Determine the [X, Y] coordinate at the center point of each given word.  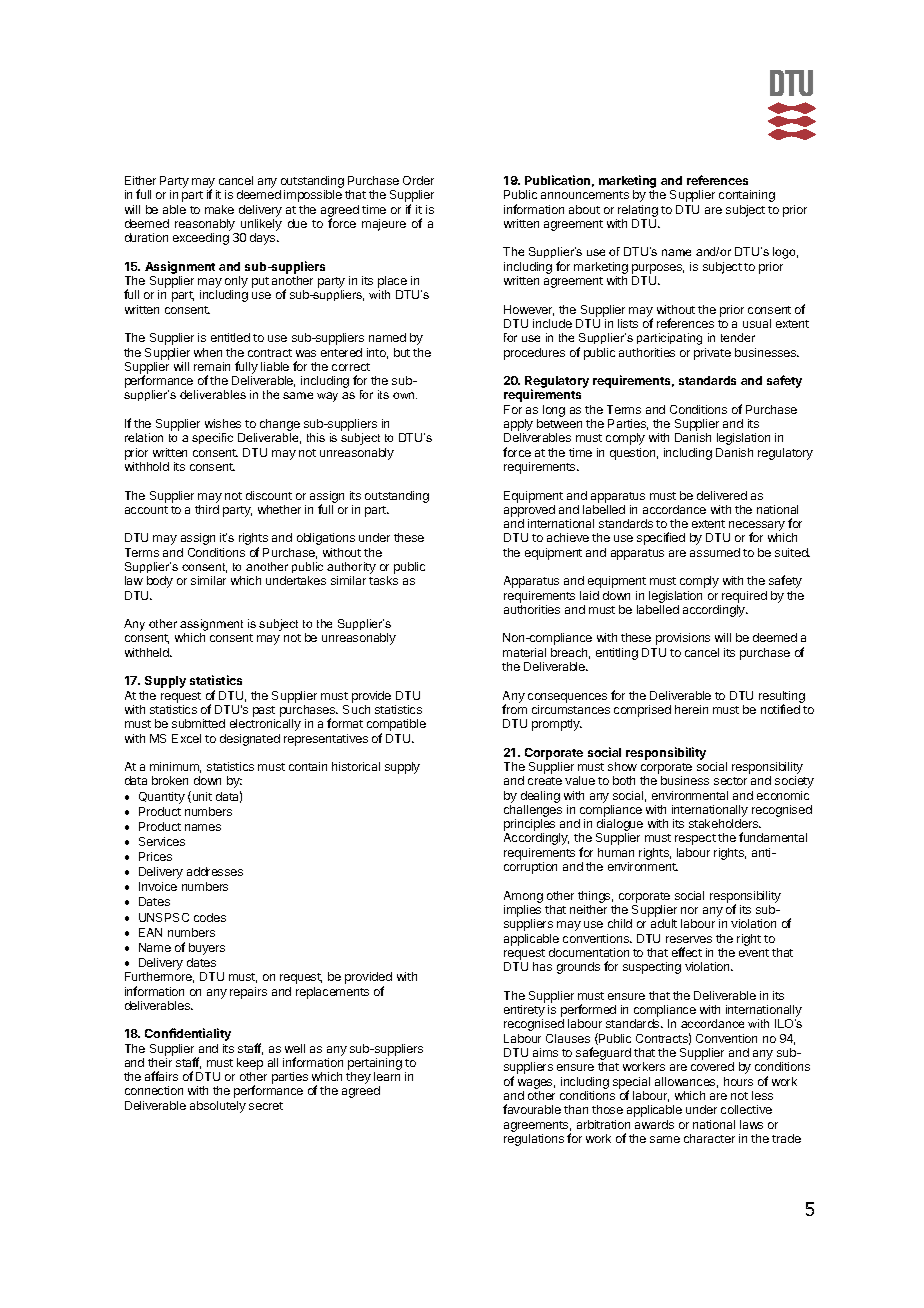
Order [418, 180]
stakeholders [725, 823]
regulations [534, 1140]
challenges [533, 812]
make [219, 209]
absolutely [218, 1107]
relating [638, 211]
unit [201, 797]
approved [529, 511]
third [207, 509]
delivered [722, 495]
